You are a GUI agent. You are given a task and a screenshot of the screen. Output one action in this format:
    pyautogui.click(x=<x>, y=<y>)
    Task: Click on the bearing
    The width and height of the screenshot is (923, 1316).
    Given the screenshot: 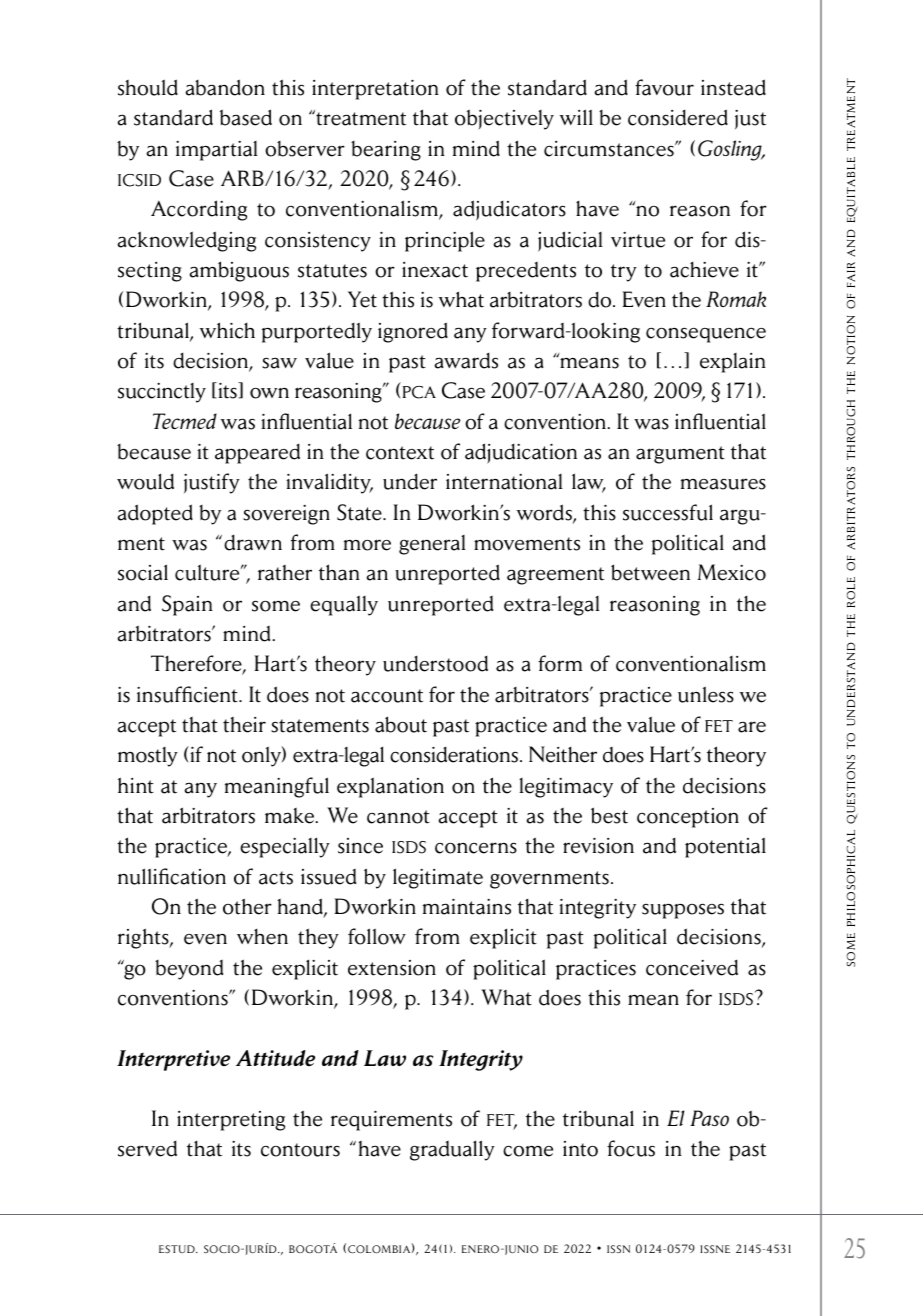 What is the action you would take?
    pyautogui.click(x=386, y=151)
